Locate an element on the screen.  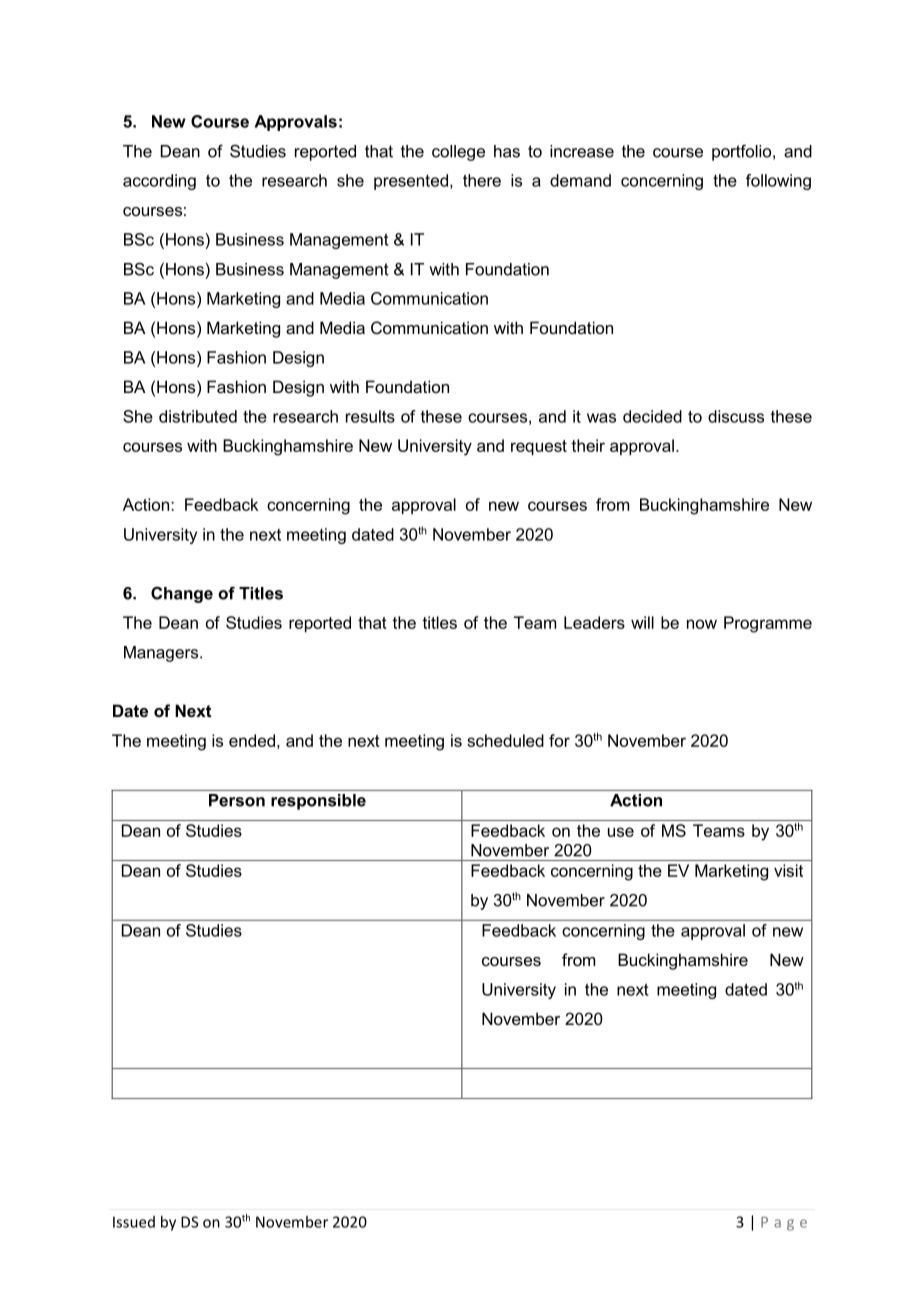
Managers is located at coordinates (162, 654).
